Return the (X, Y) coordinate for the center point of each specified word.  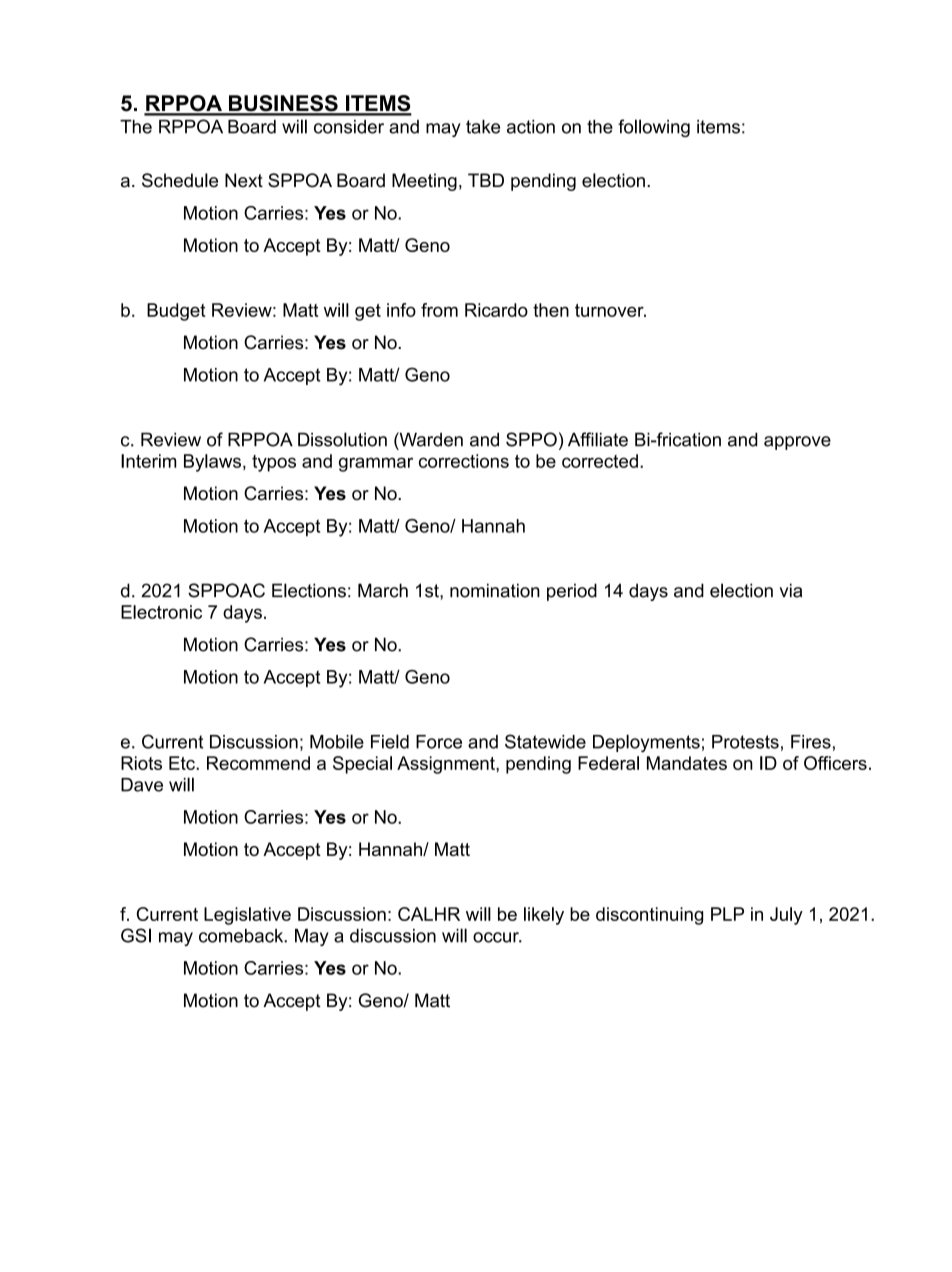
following (654, 128)
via (791, 590)
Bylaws (212, 463)
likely (544, 916)
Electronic (161, 612)
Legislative (247, 916)
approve (797, 443)
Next (244, 180)
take (483, 127)
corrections (464, 461)
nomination (495, 590)
